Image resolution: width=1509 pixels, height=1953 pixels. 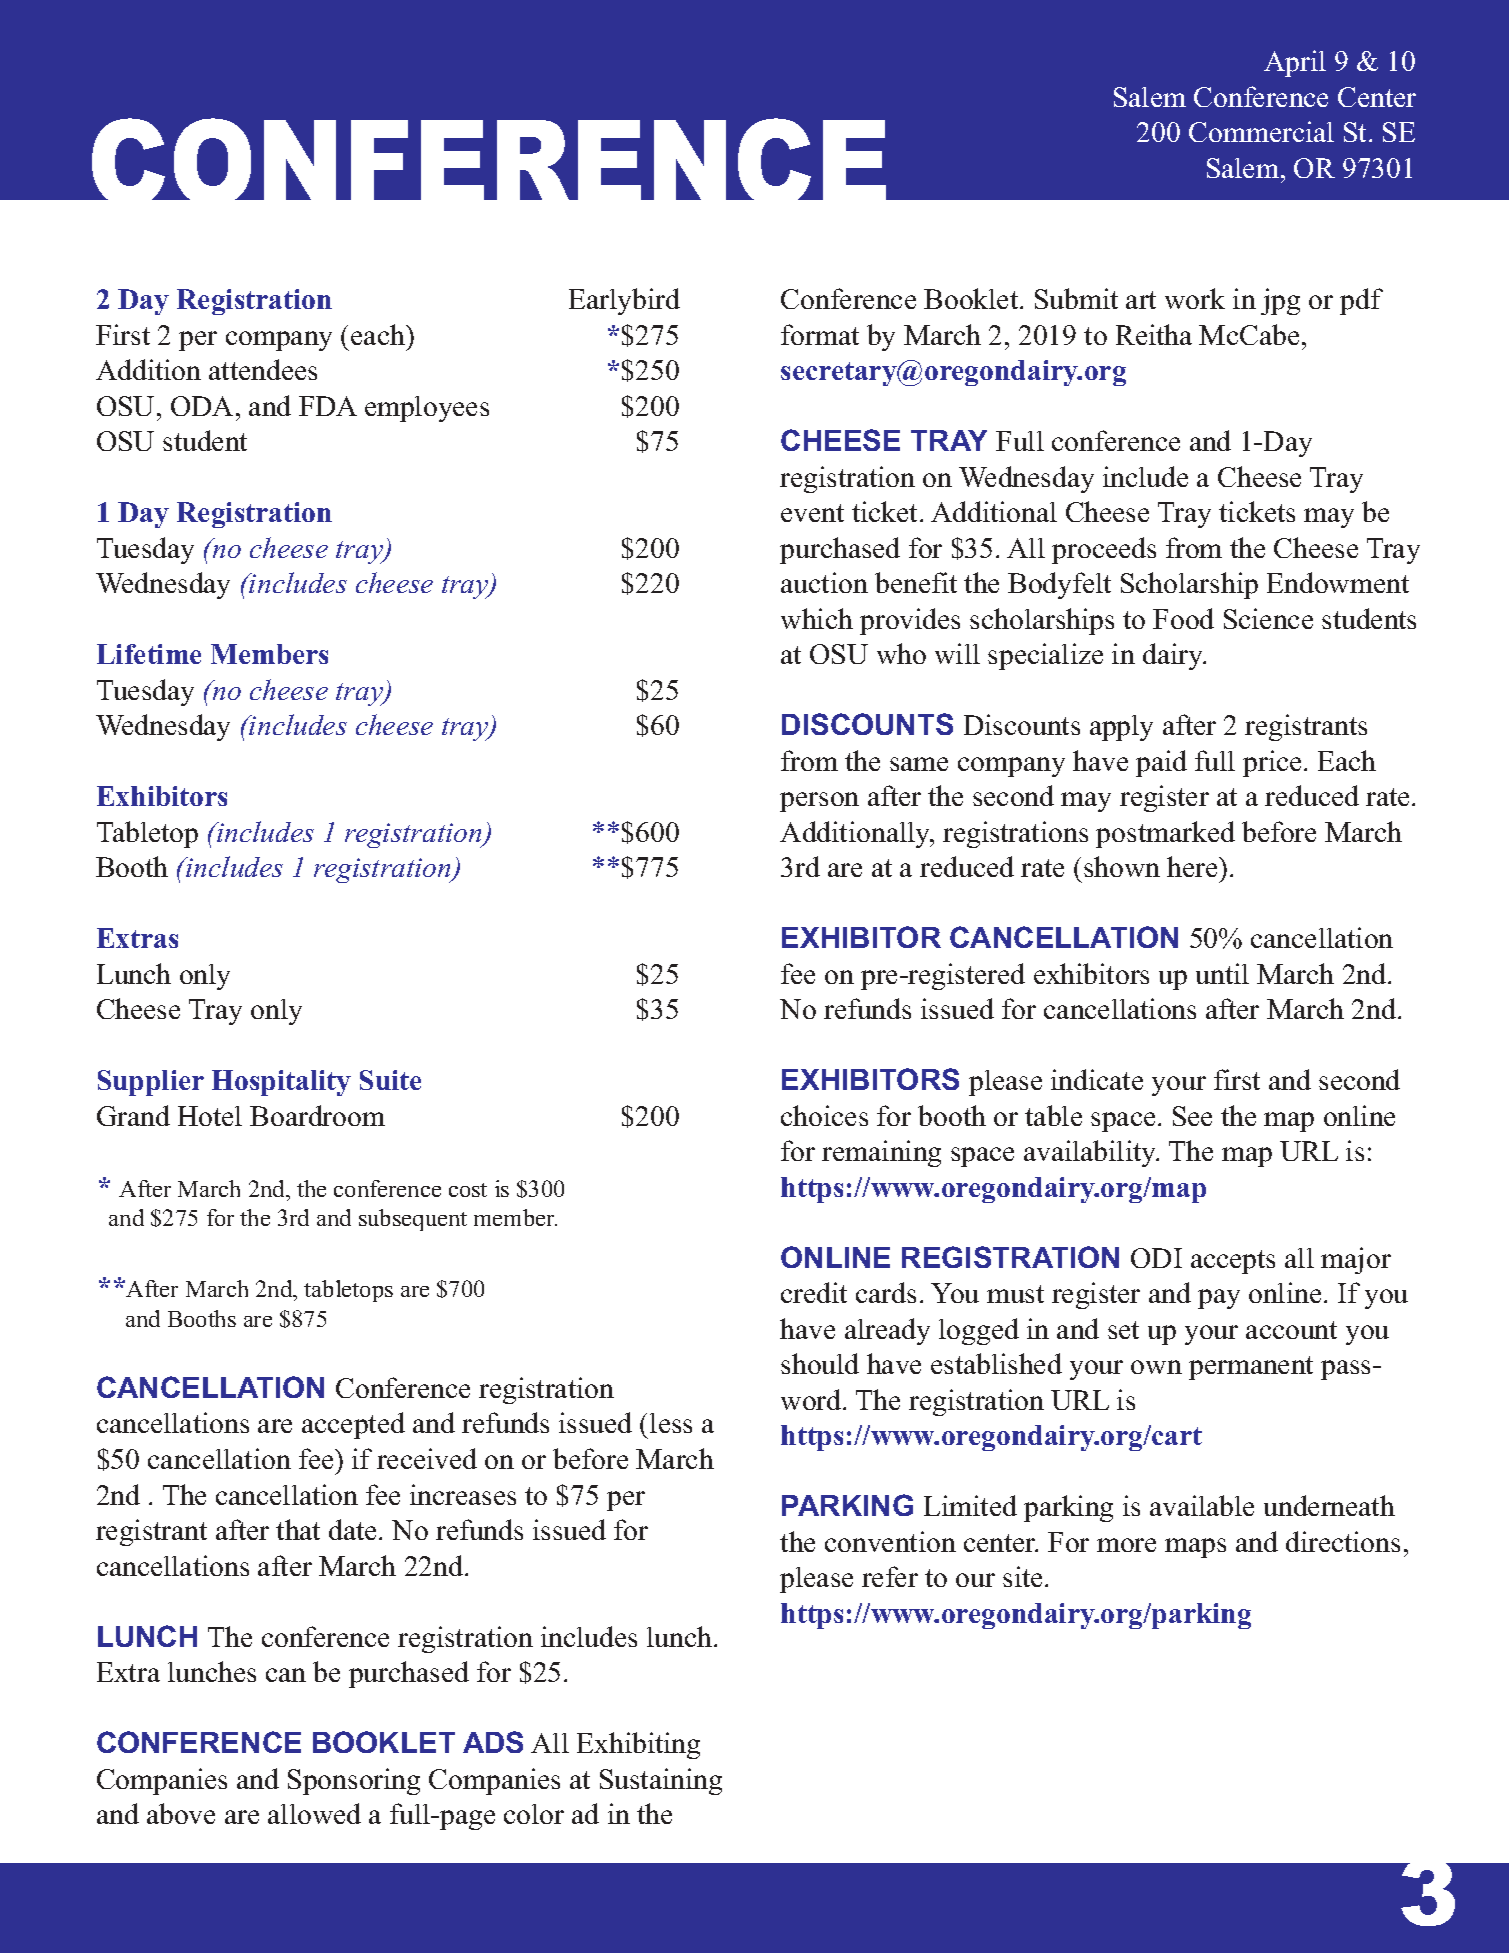 What do you see at coordinates (354, 1781) in the image?
I see `Sponsoring` at bounding box center [354, 1781].
